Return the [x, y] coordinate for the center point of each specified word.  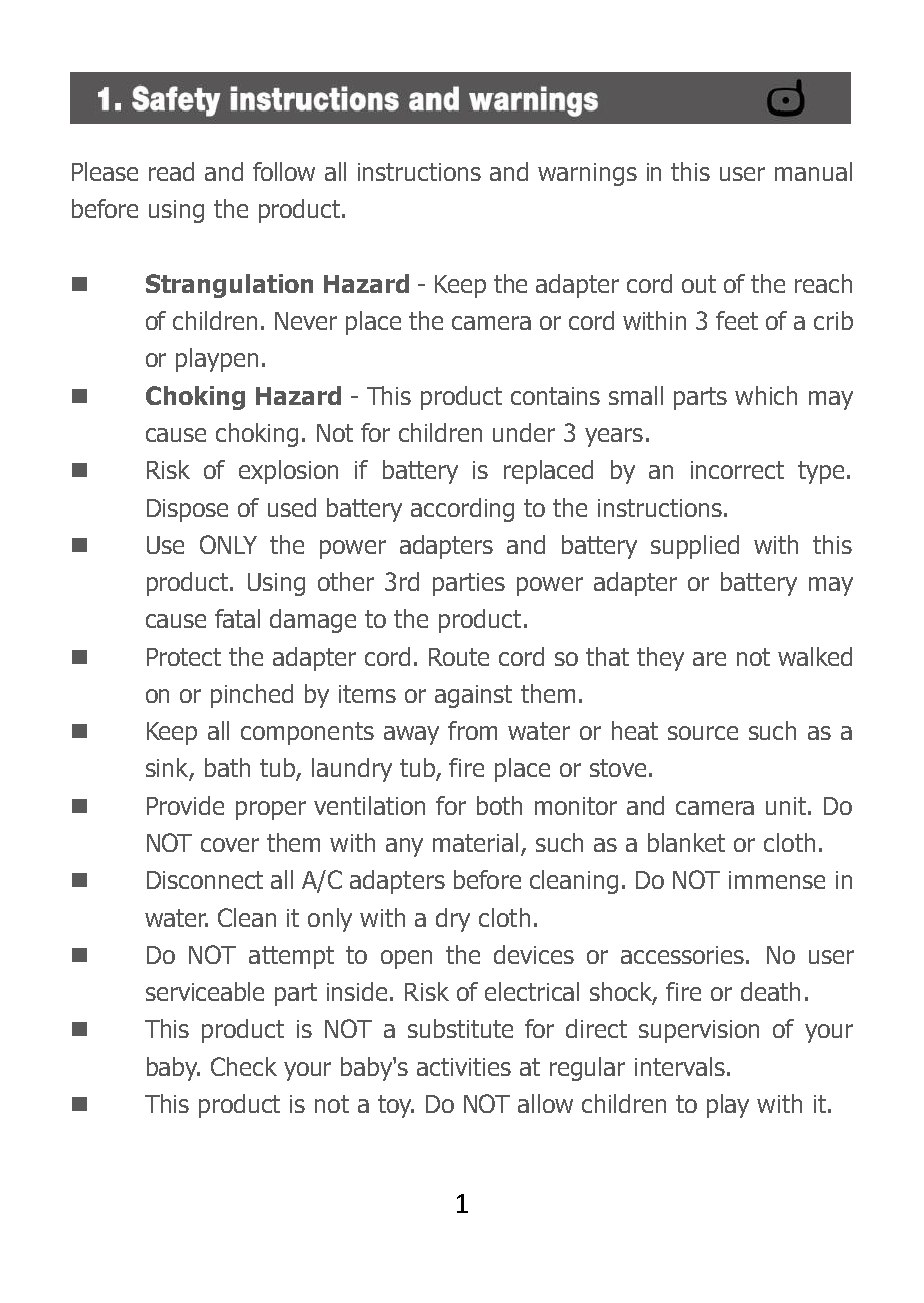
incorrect [737, 470]
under [524, 432]
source [703, 733]
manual [813, 171]
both [499, 805]
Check [244, 1066]
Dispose [187, 510]
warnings [587, 174]
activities [464, 1067]
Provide [185, 805]
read [171, 171]
